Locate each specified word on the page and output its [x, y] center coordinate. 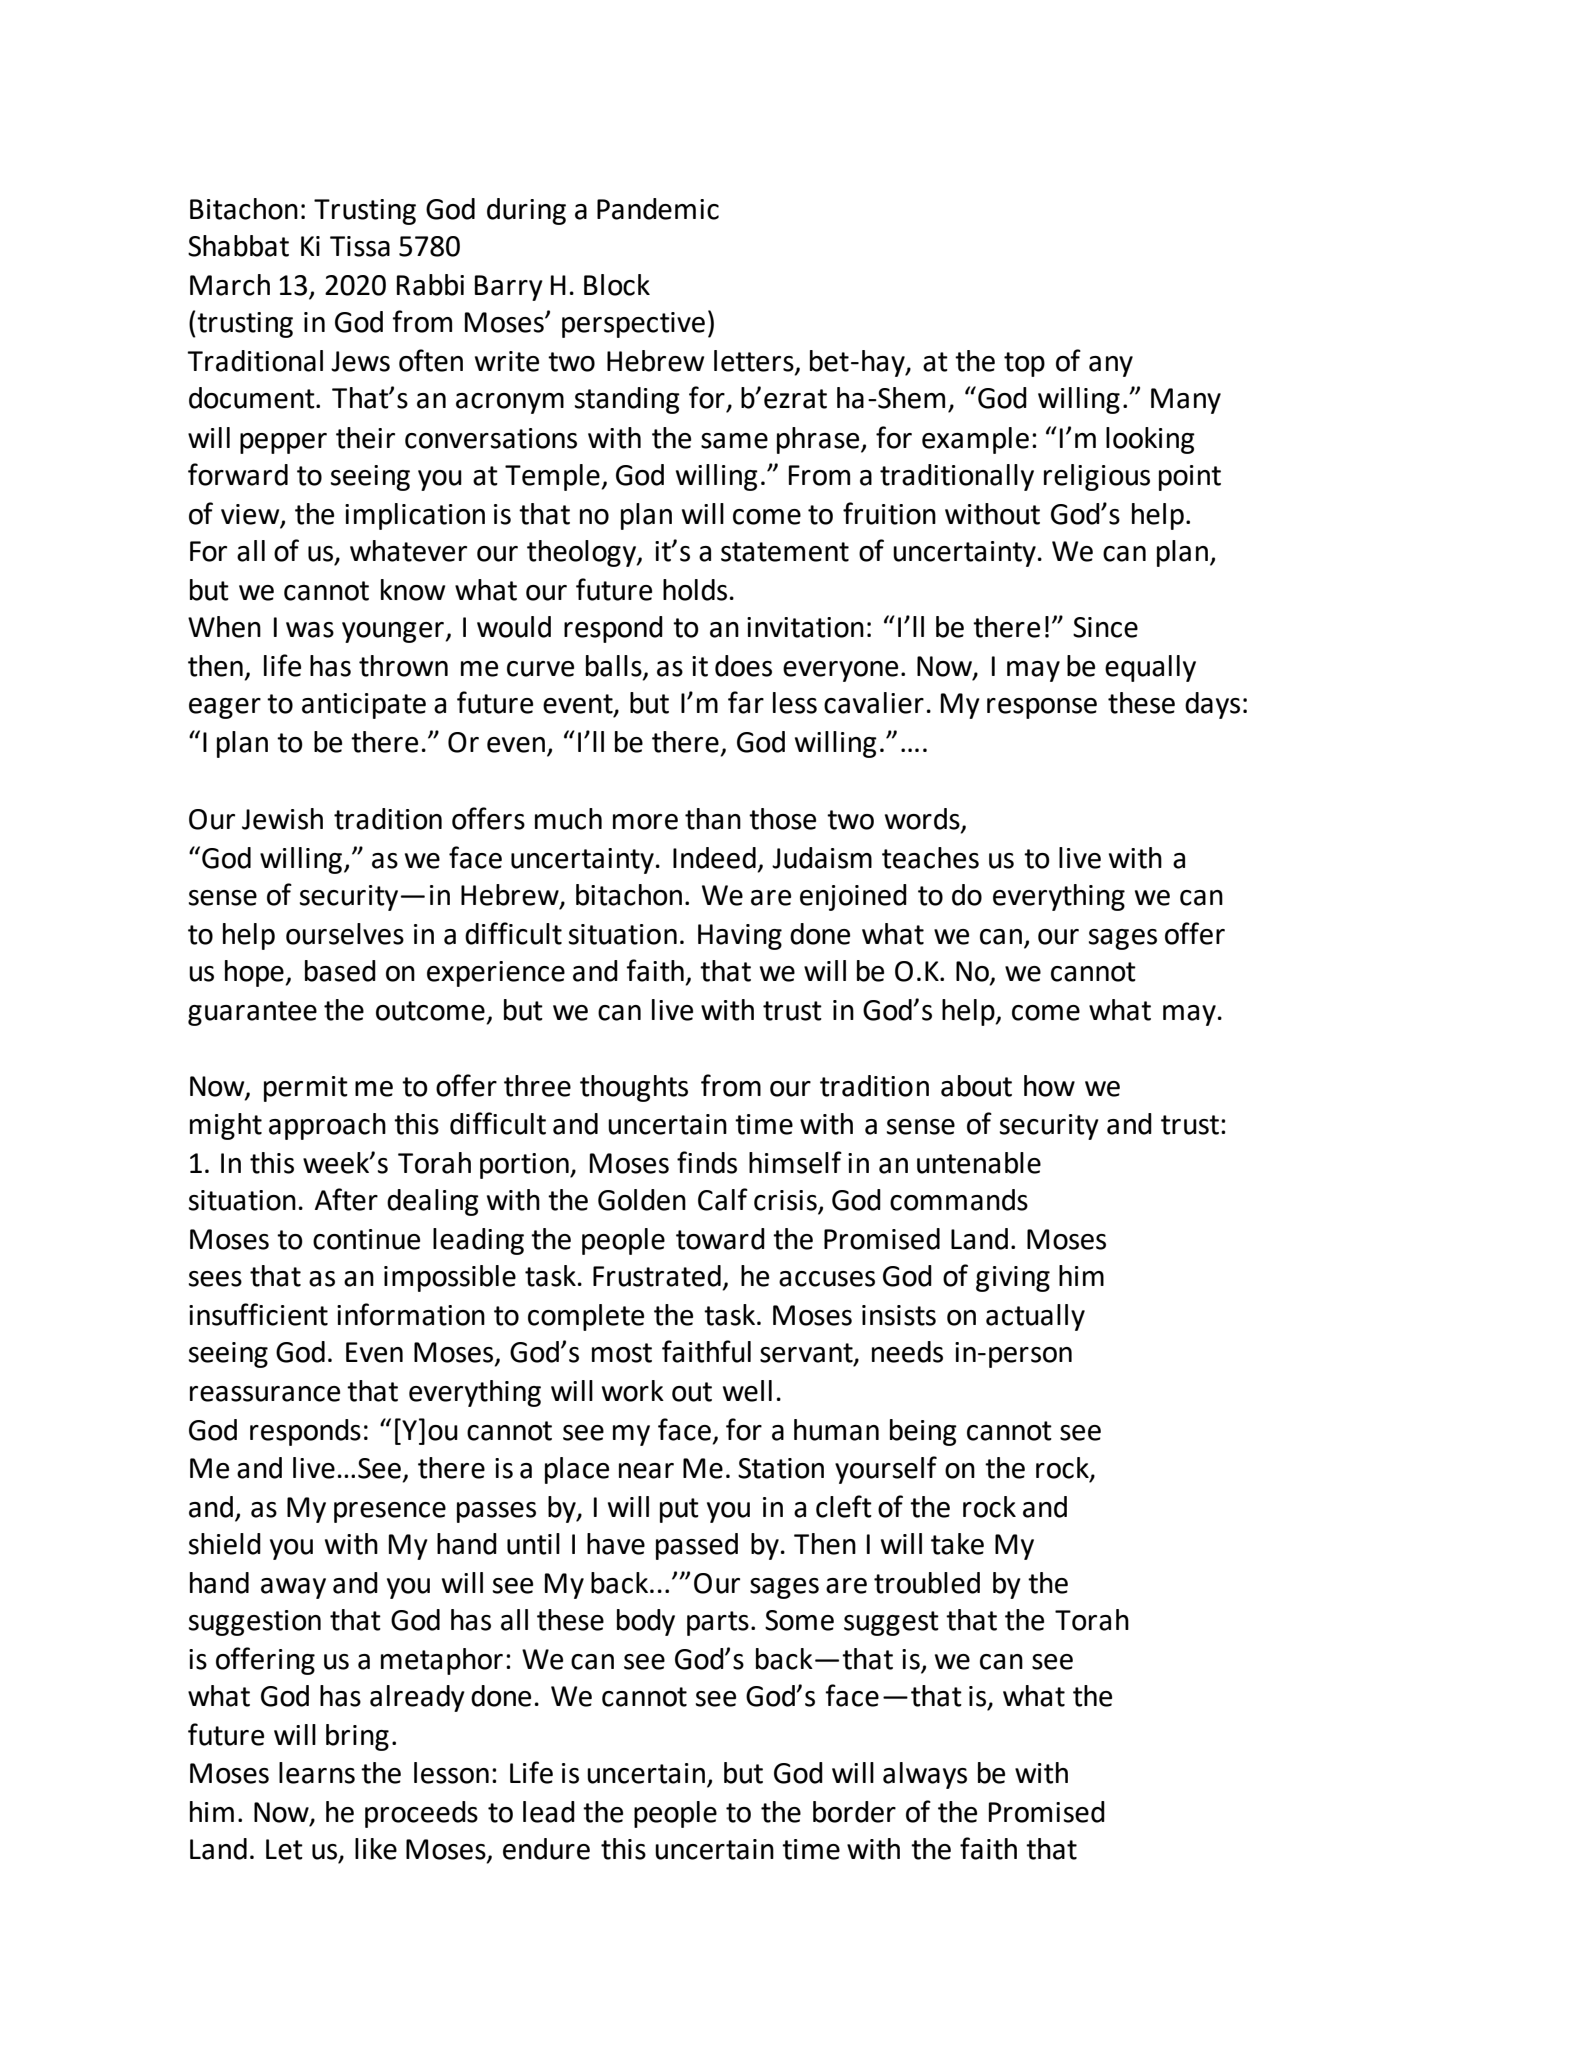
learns [317, 1773]
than [713, 819]
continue [366, 1239]
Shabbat [238, 246]
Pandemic [658, 209]
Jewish [282, 819]
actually [1035, 1317]
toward [720, 1239]
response [1042, 708]
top [1024, 364]
